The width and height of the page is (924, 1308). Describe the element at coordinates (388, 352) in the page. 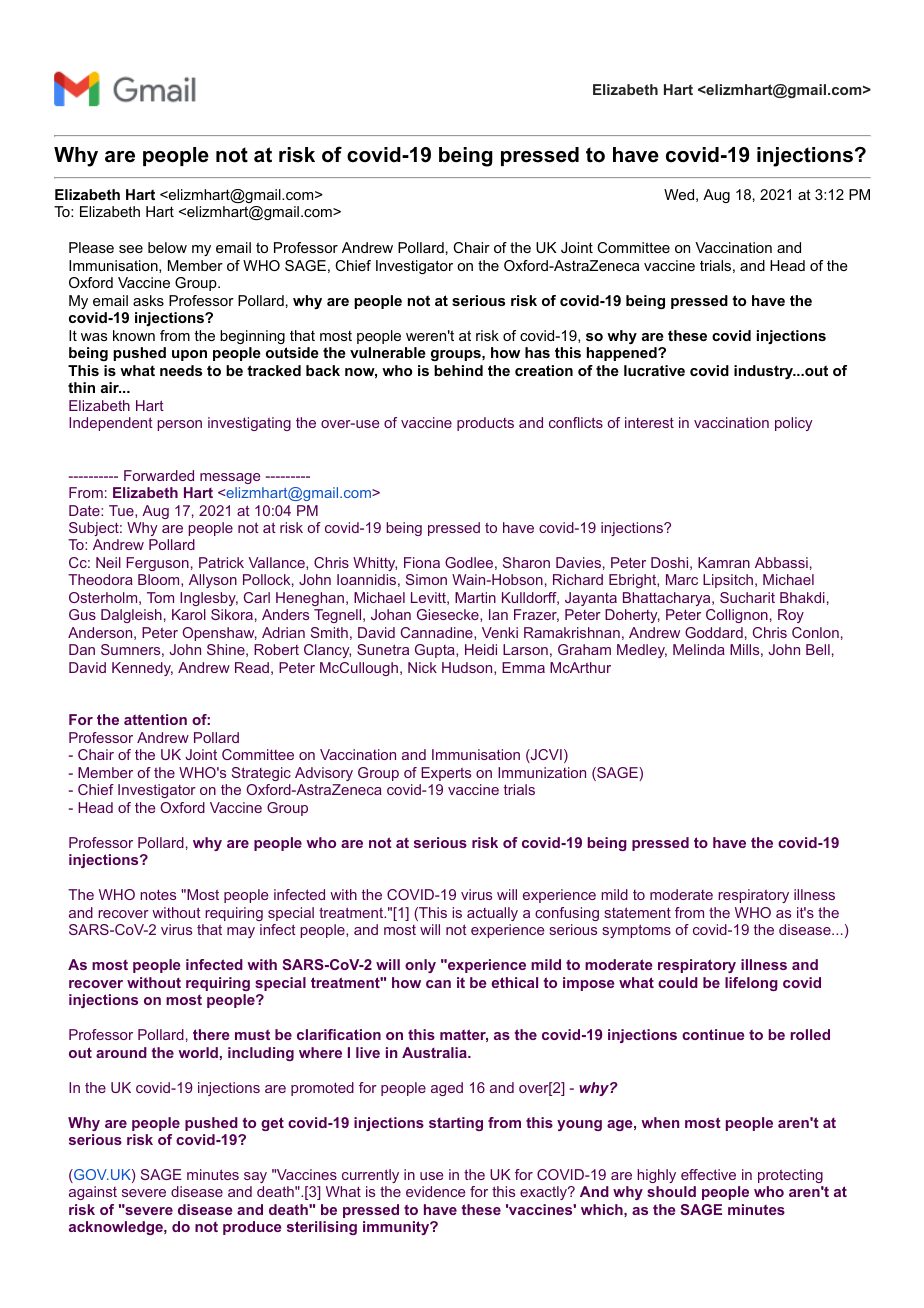

I see `vulnerable` at that location.
